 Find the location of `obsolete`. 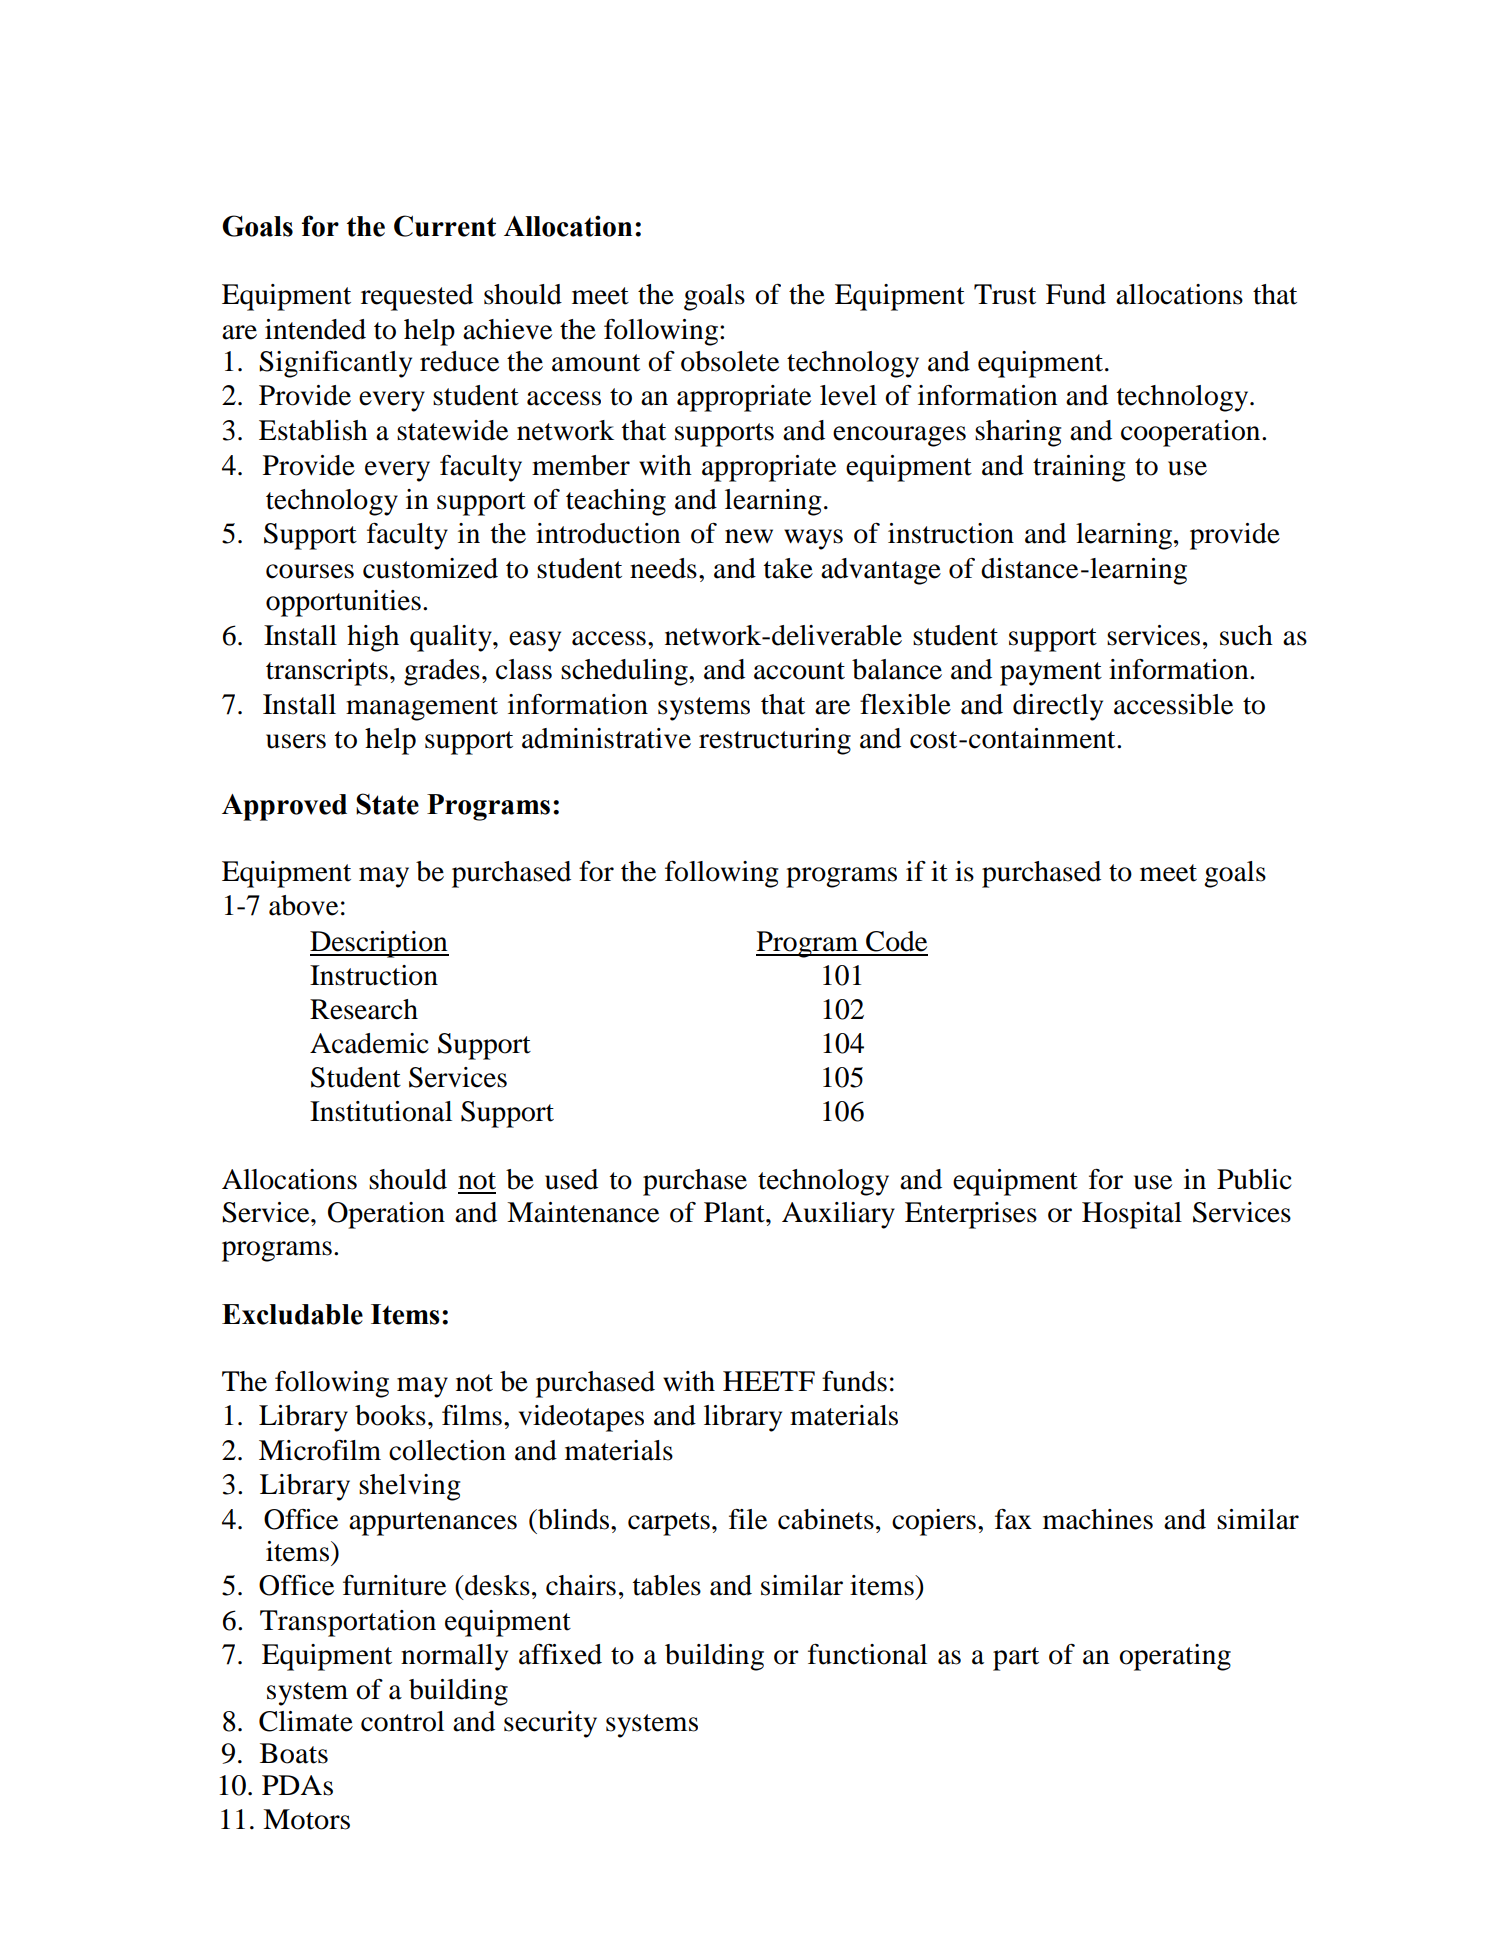

obsolete is located at coordinates (730, 361).
